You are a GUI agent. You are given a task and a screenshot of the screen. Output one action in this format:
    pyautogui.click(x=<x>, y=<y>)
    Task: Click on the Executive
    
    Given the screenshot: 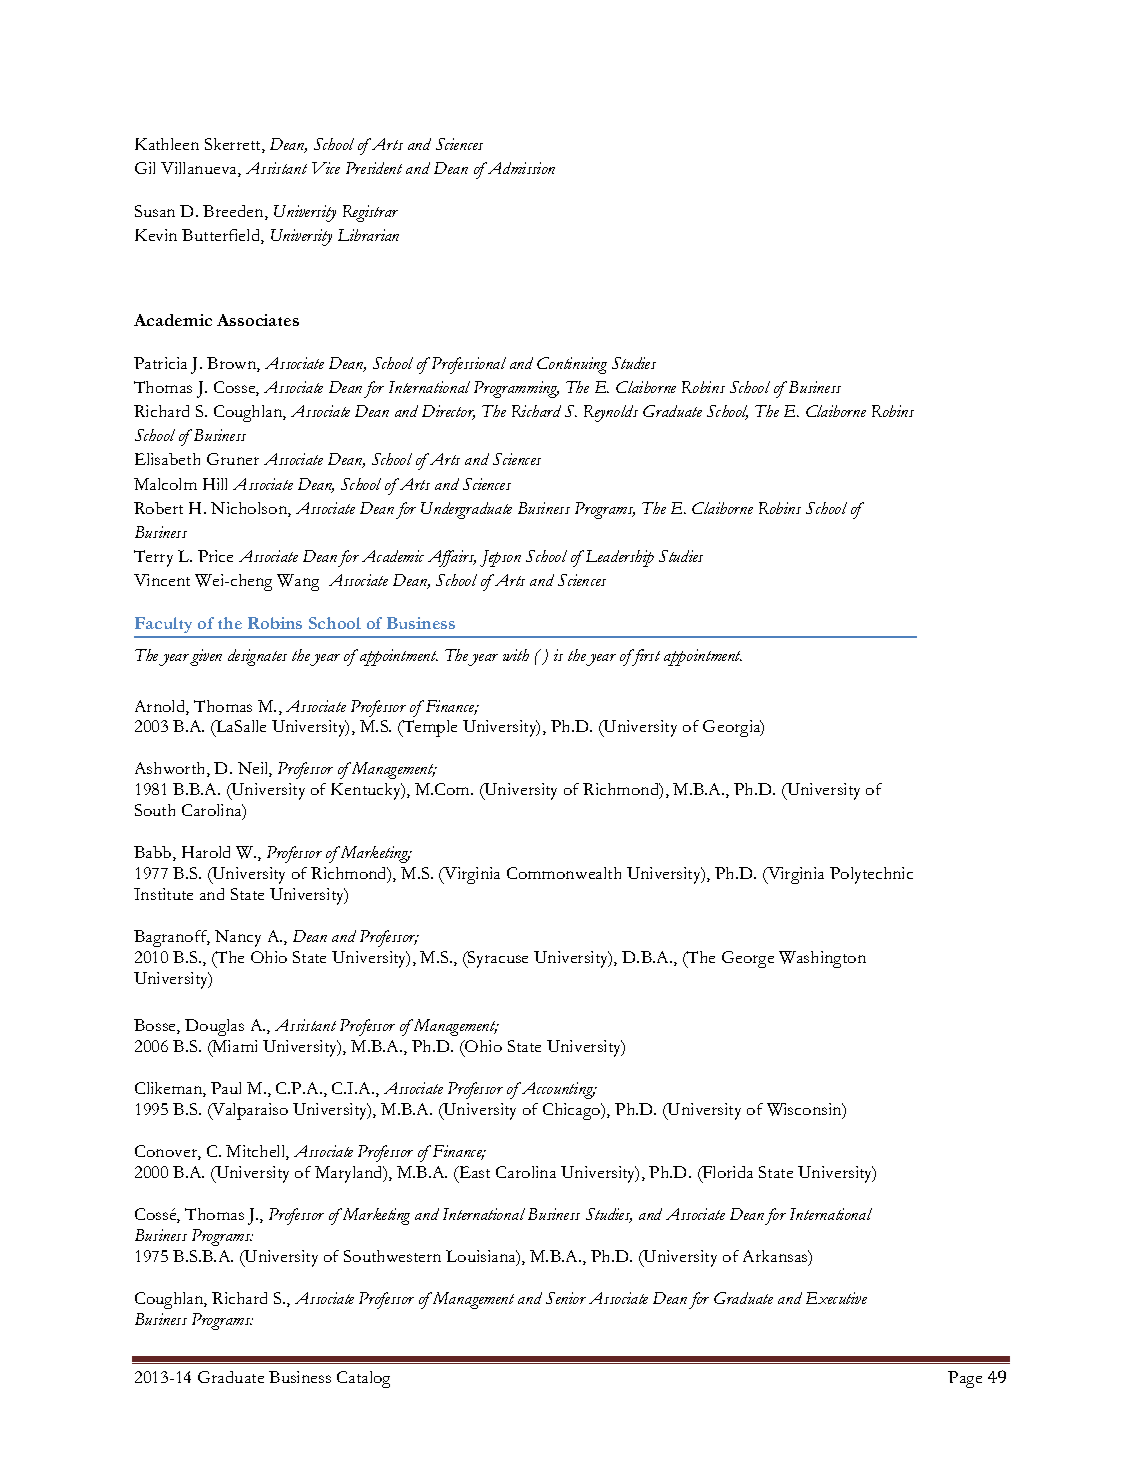 What is the action you would take?
    pyautogui.click(x=836, y=1298)
